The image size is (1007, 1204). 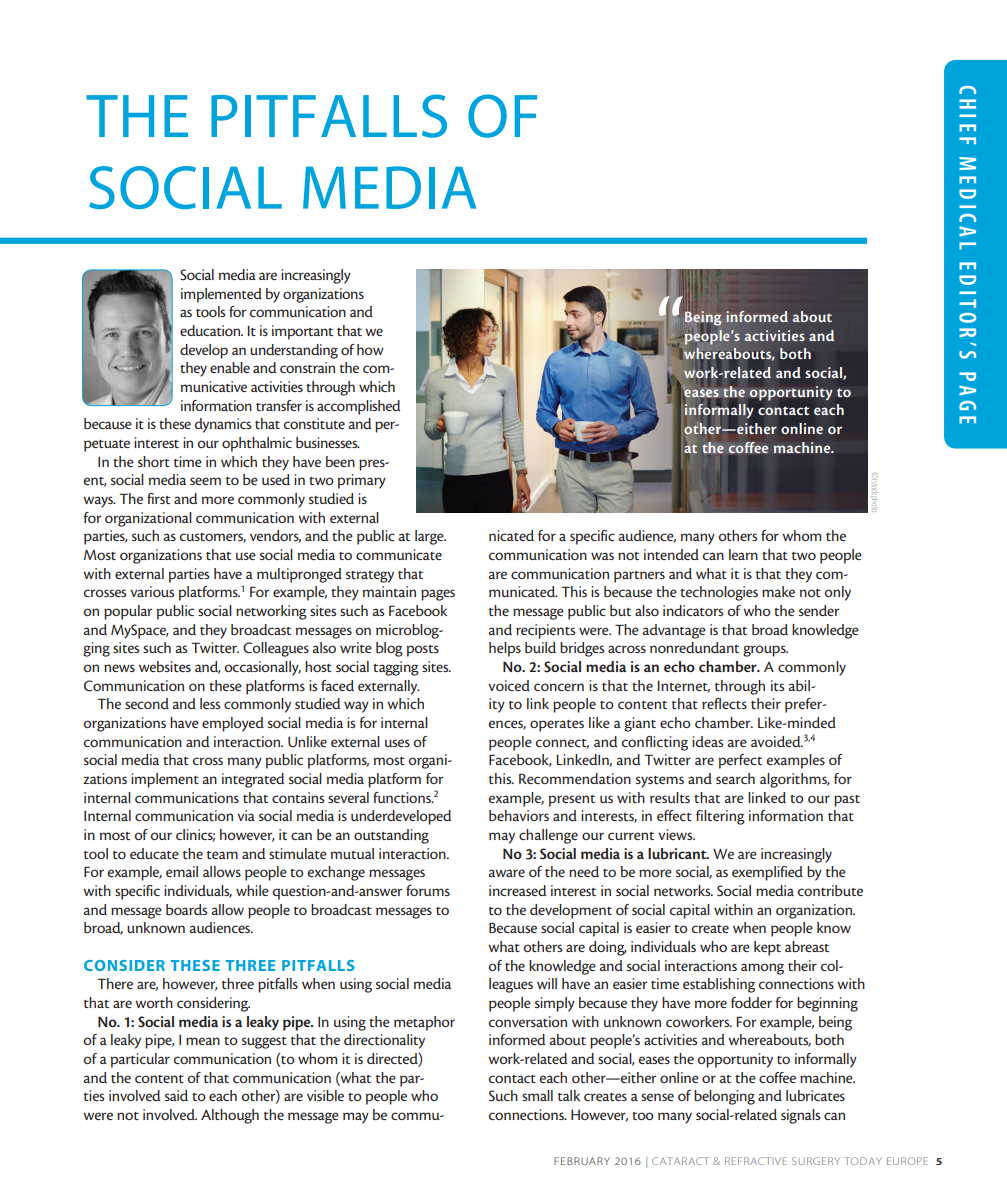 What do you see at coordinates (743, 554) in the screenshot?
I see `learn` at bounding box center [743, 554].
